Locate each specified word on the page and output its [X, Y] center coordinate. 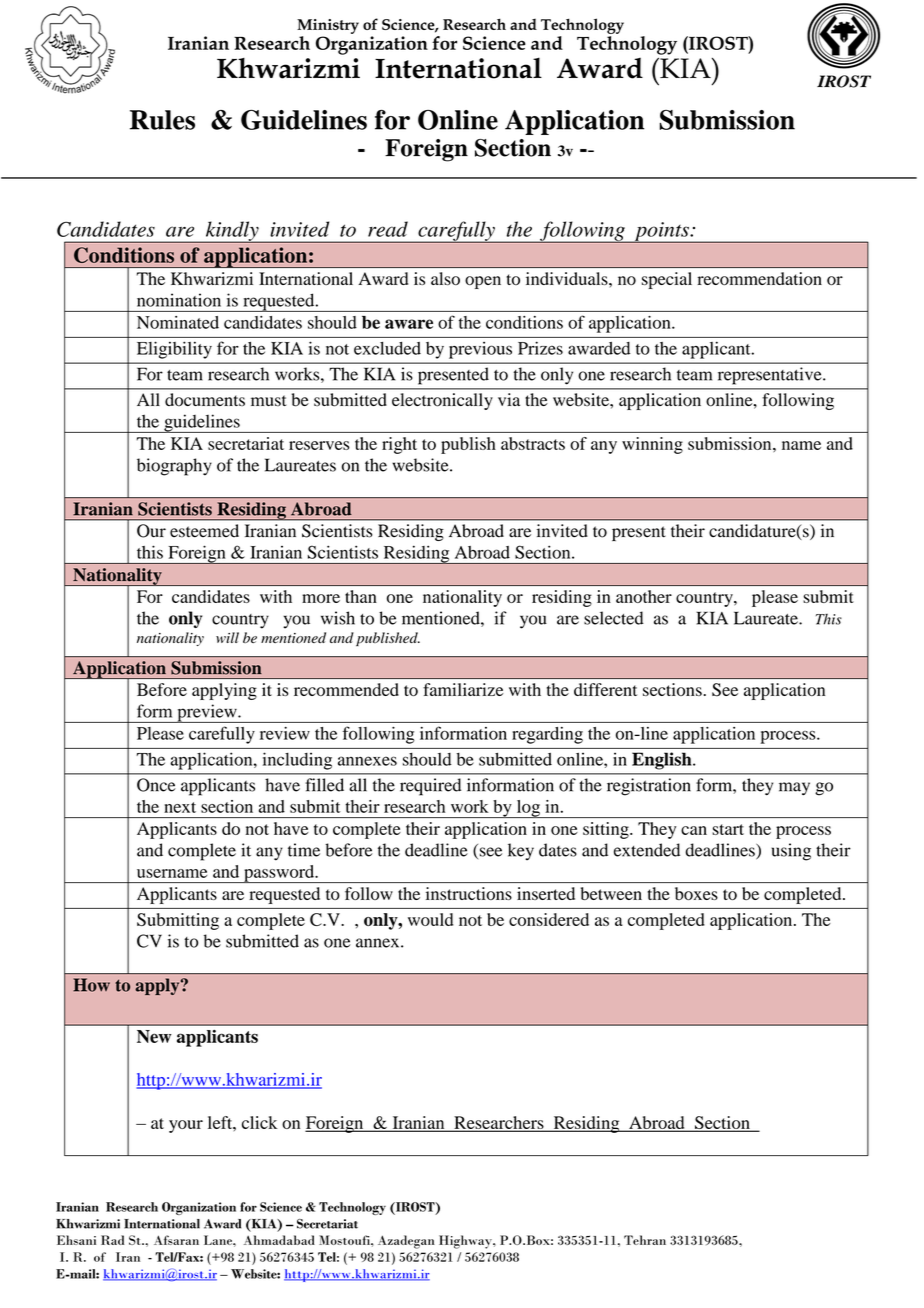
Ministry [328, 26]
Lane [219, 1240]
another [644, 596]
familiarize [463, 689]
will [227, 637]
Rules [162, 120]
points [661, 232]
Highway [466, 1242]
